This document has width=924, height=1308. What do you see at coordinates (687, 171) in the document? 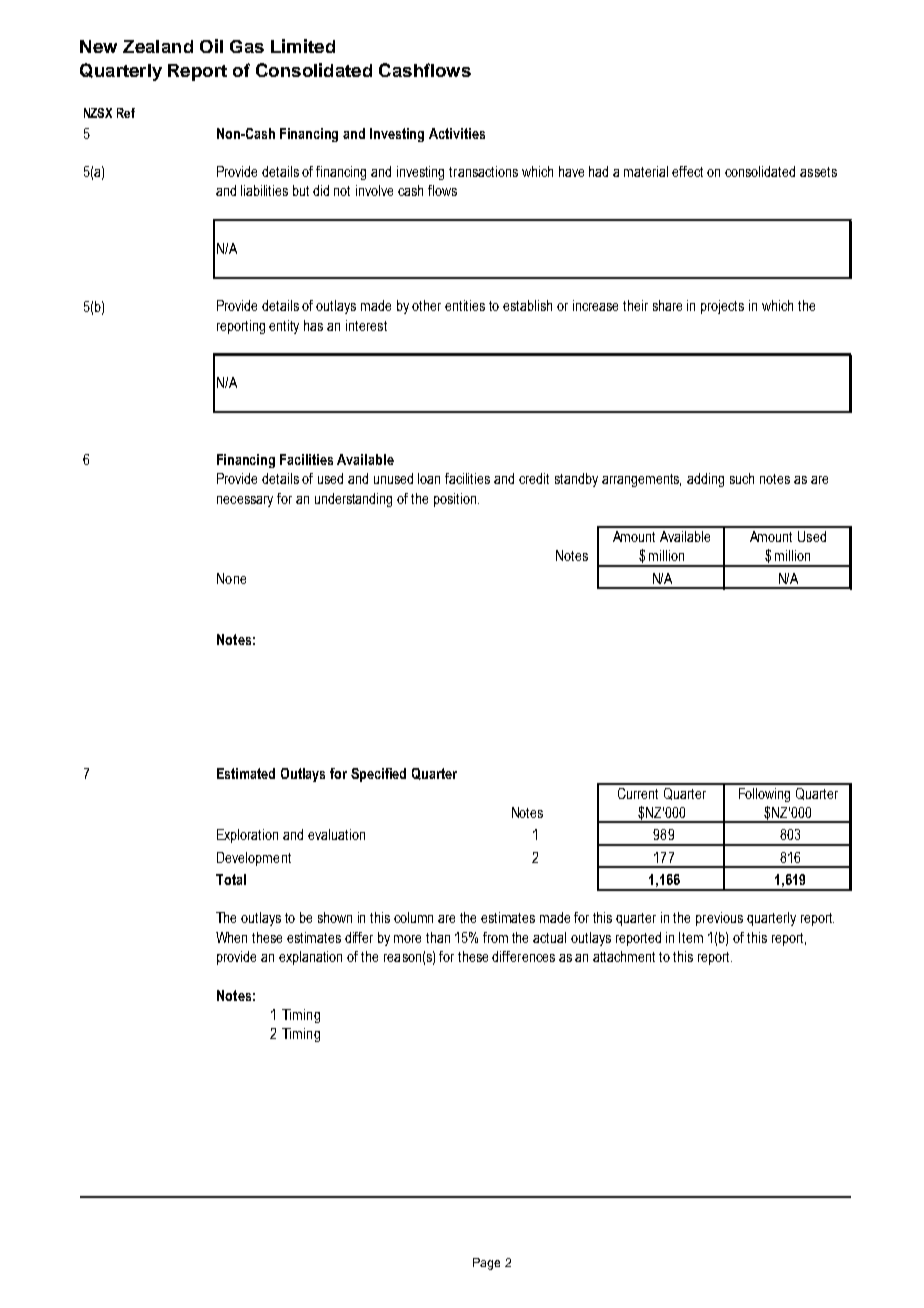
I see `effect` at bounding box center [687, 171].
